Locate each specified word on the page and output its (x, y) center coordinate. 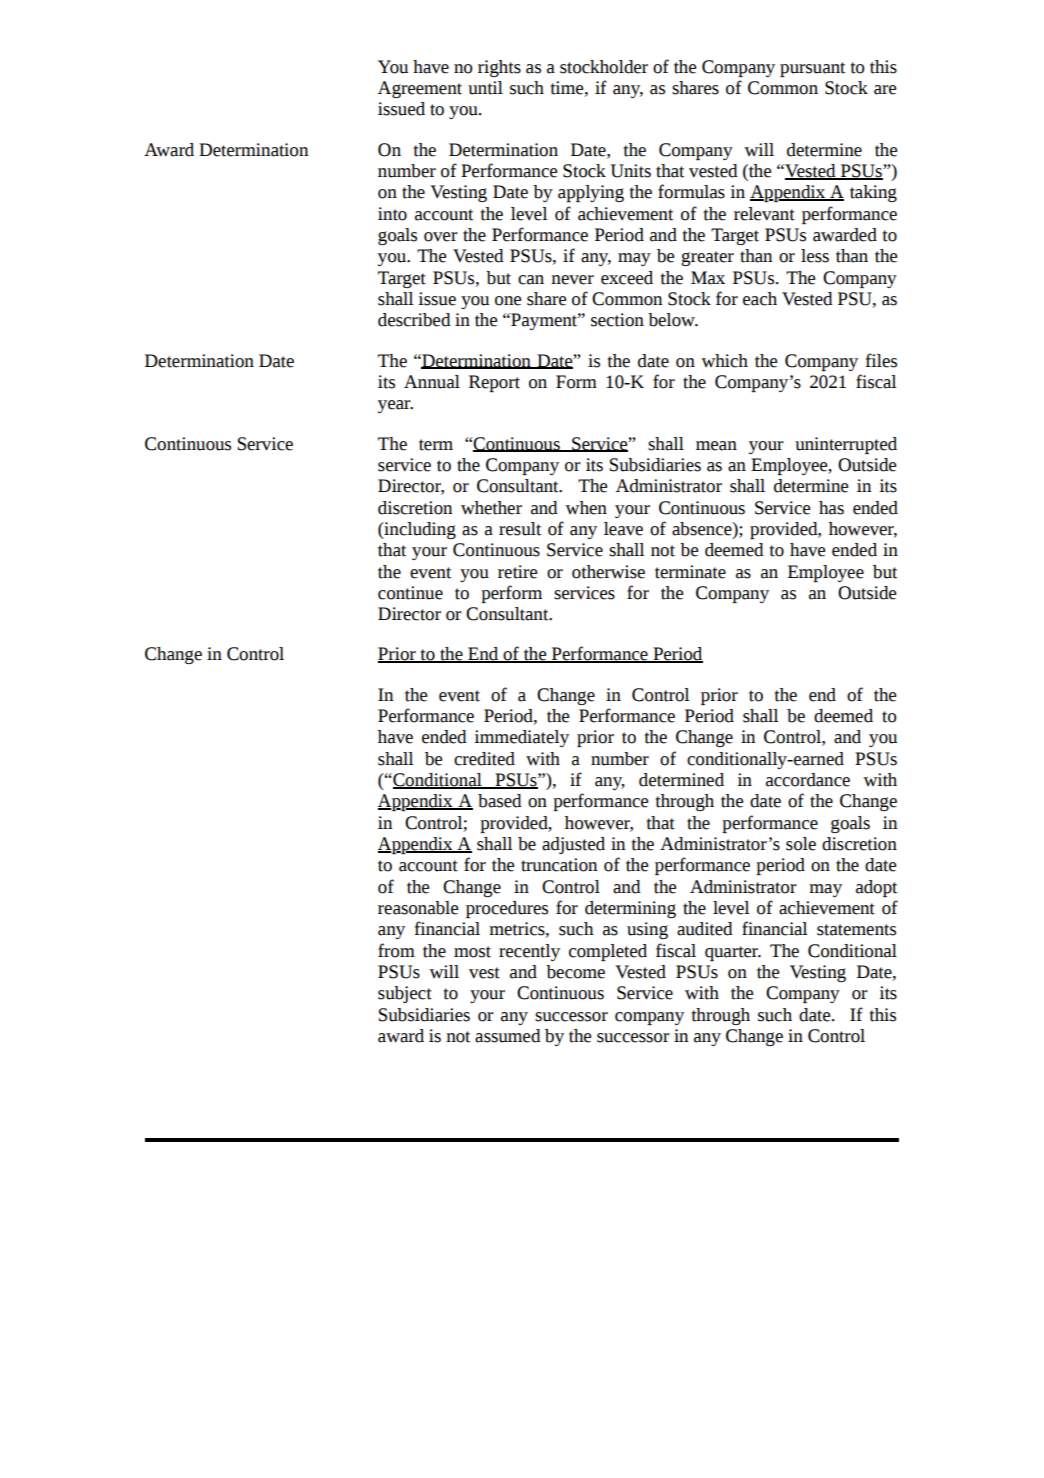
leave (623, 529)
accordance (808, 780)
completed (608, 952)
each (760, 299)
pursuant (812, 69)
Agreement (420, 89)
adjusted (573, 845)
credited (484, 759)
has (831, 508)
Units (631, 171)
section (617, 320)
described (414, 320)
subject (405, 994)
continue (410, 593)
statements (856, 930)
